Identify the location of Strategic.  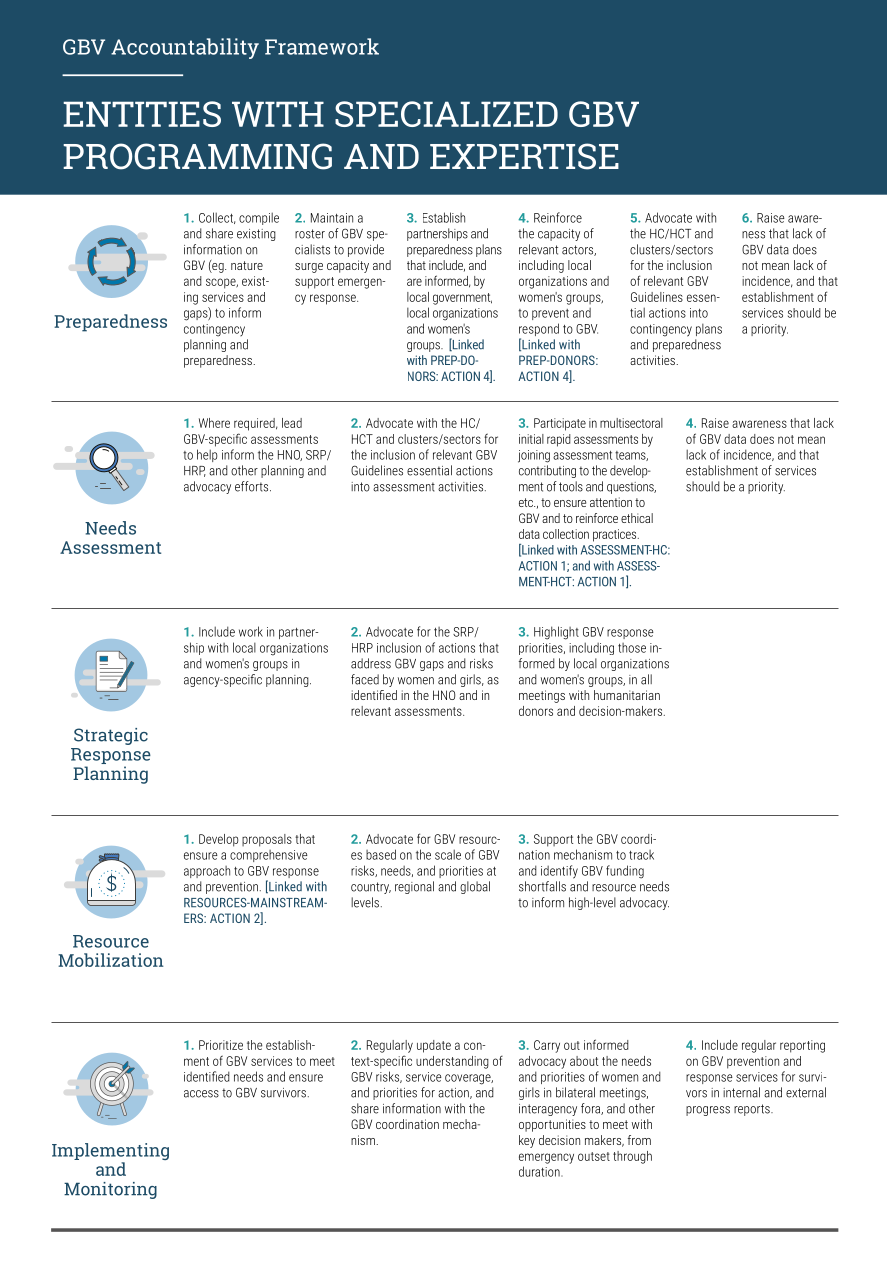
(111, 736).
